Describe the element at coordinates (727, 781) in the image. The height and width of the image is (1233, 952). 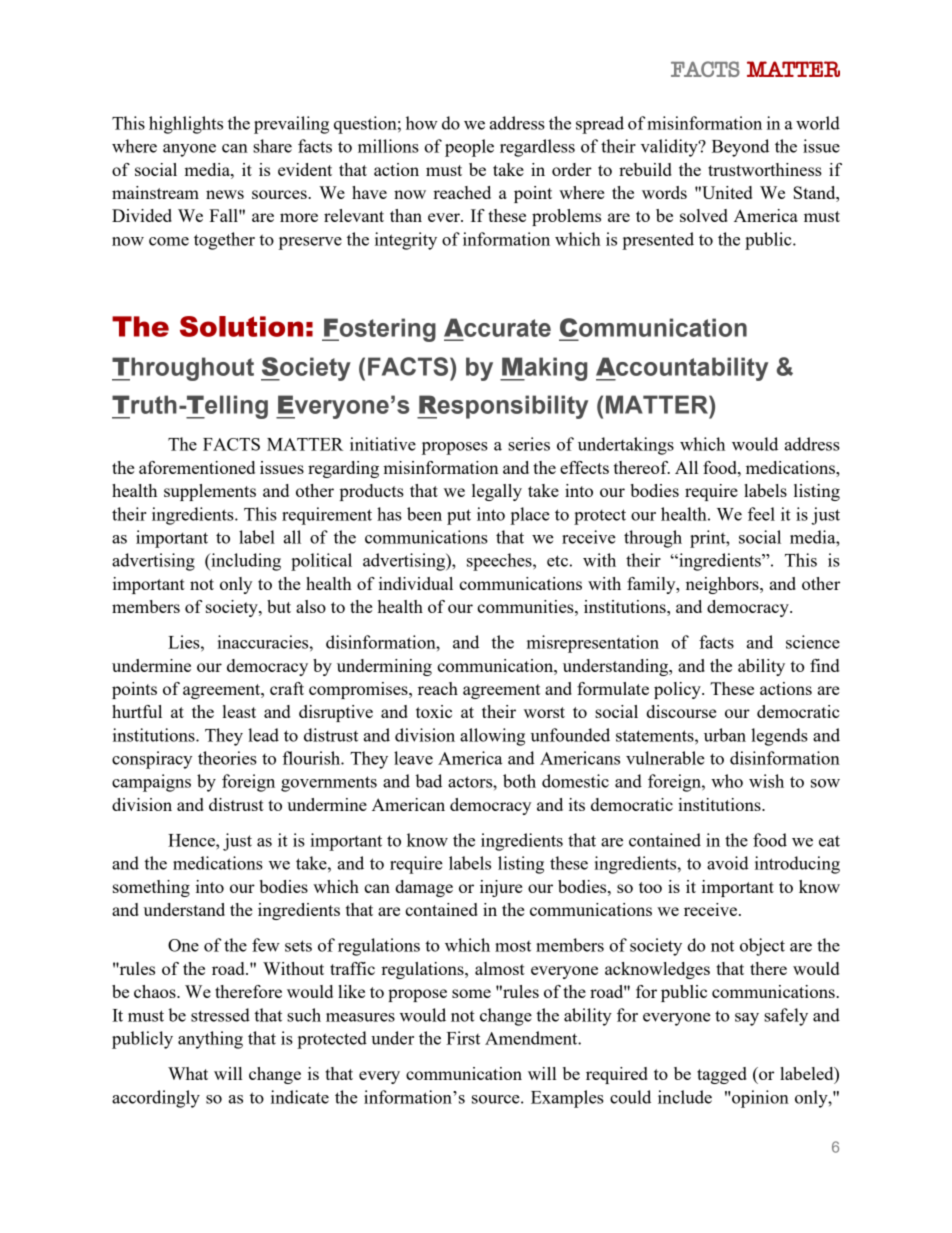
I see `who` at that location.
